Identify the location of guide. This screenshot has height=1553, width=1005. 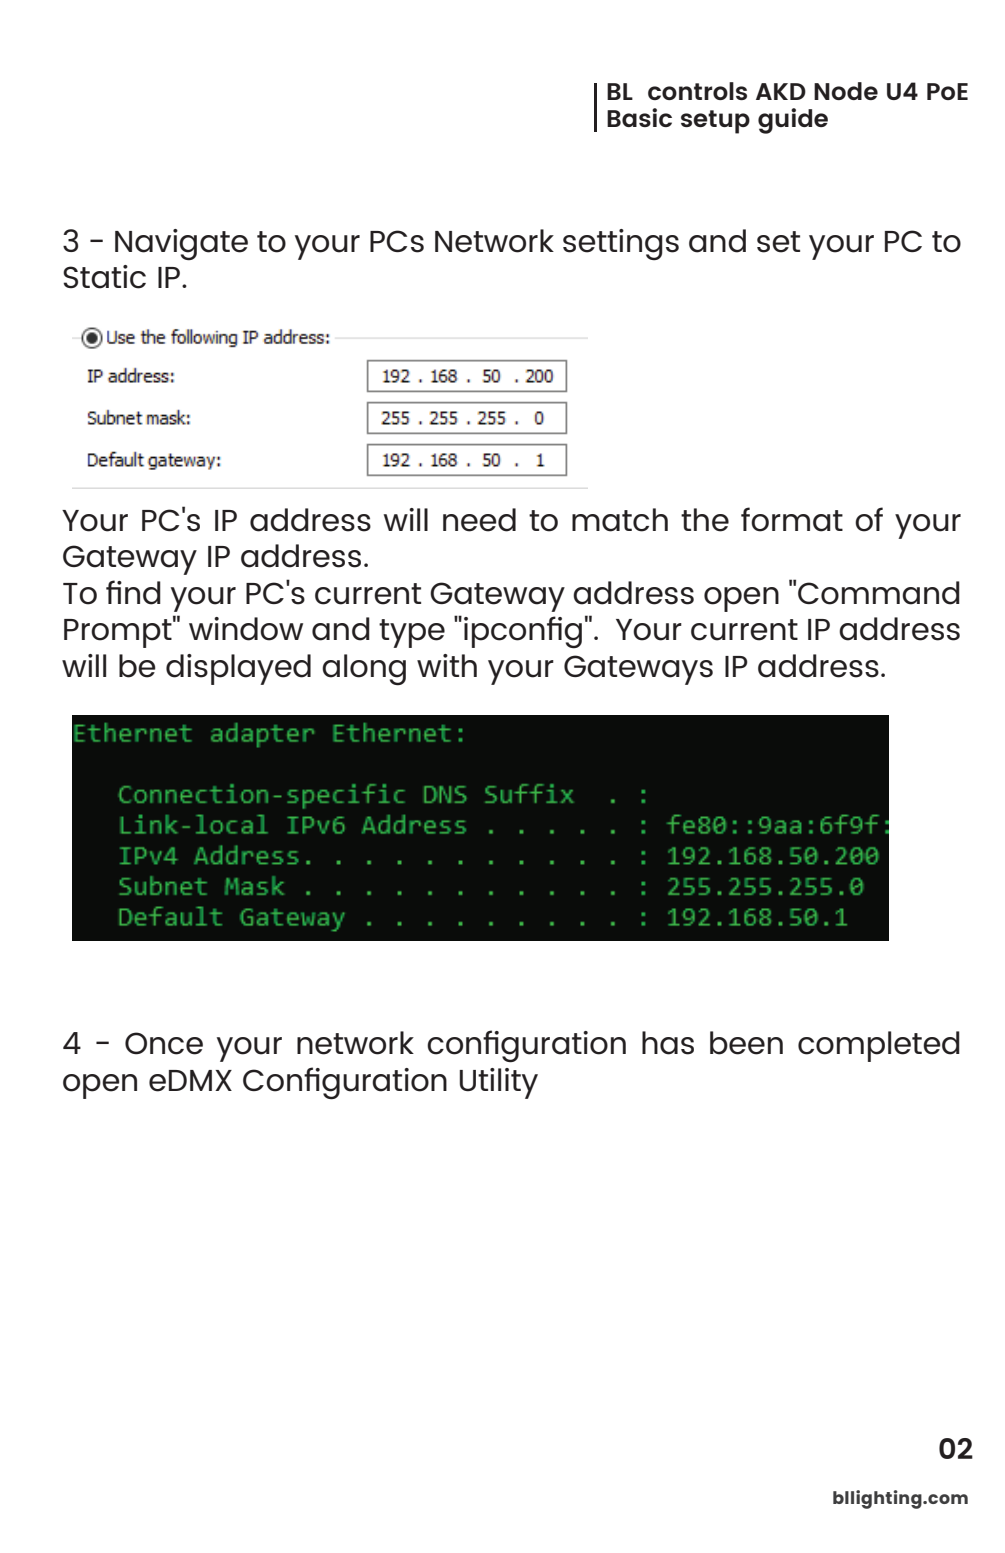
(793, 121).
